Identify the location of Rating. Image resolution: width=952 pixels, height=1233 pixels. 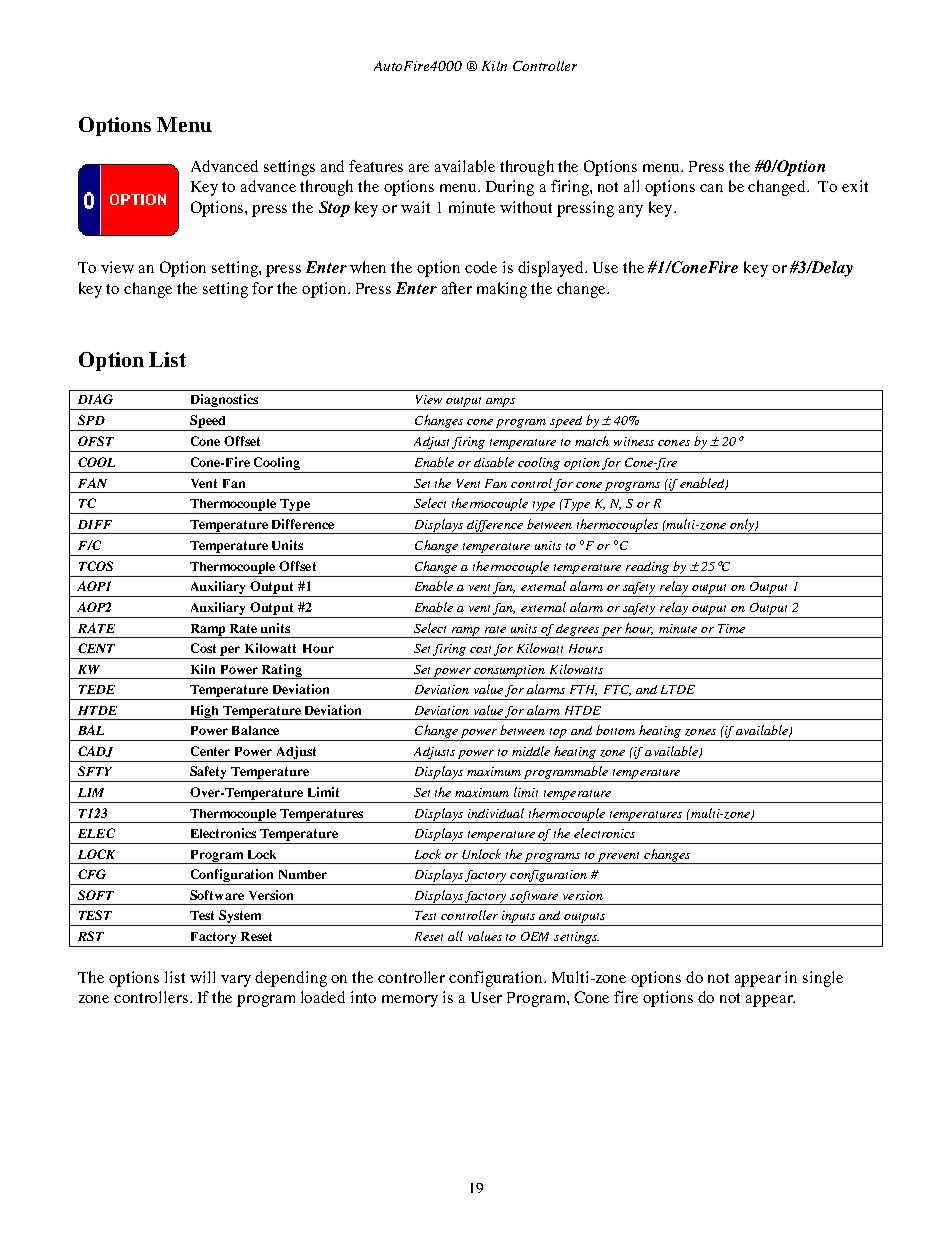
(282, 671).
